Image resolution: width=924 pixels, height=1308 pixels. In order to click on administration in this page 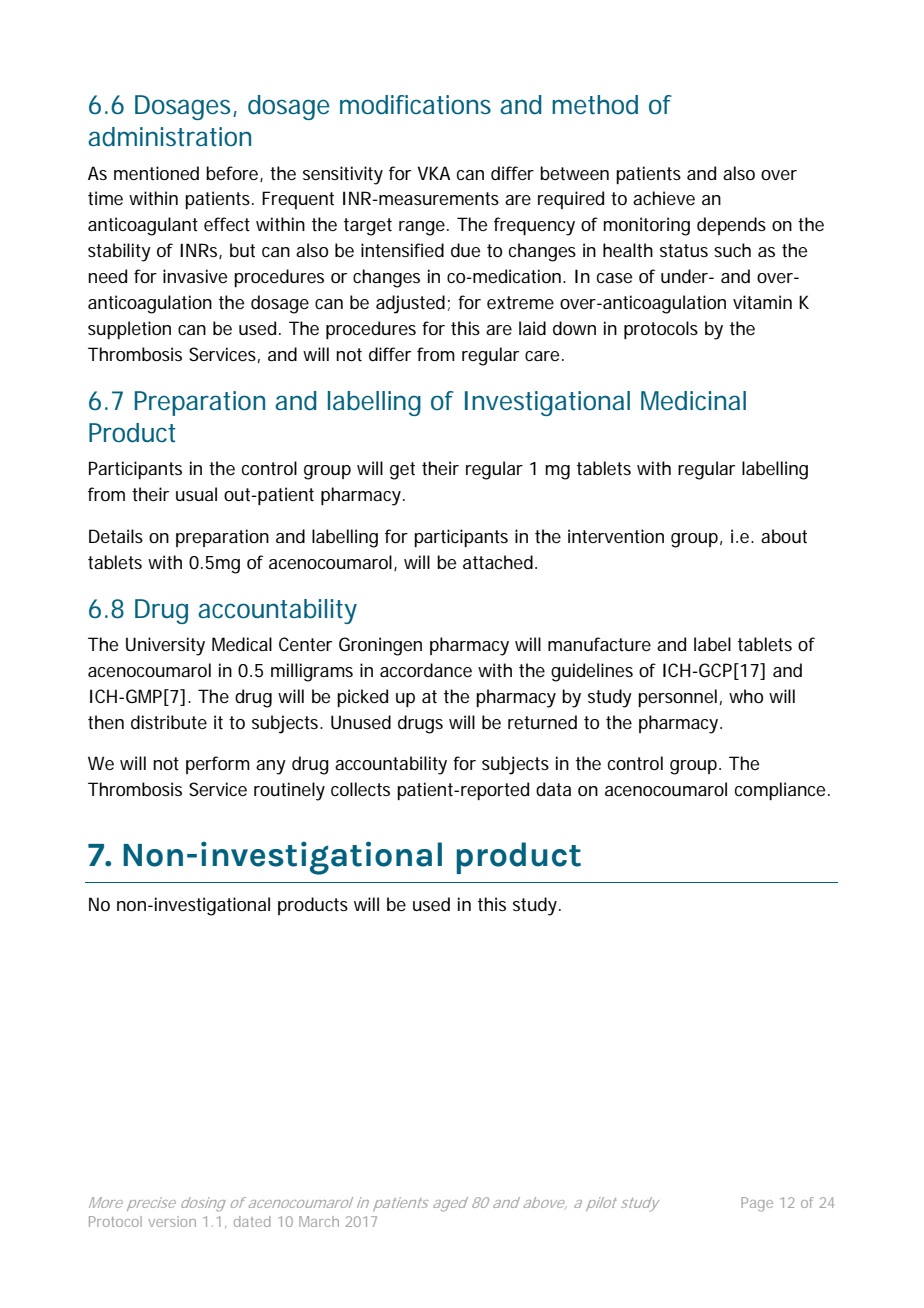, I will do `click(169, 137)`.
